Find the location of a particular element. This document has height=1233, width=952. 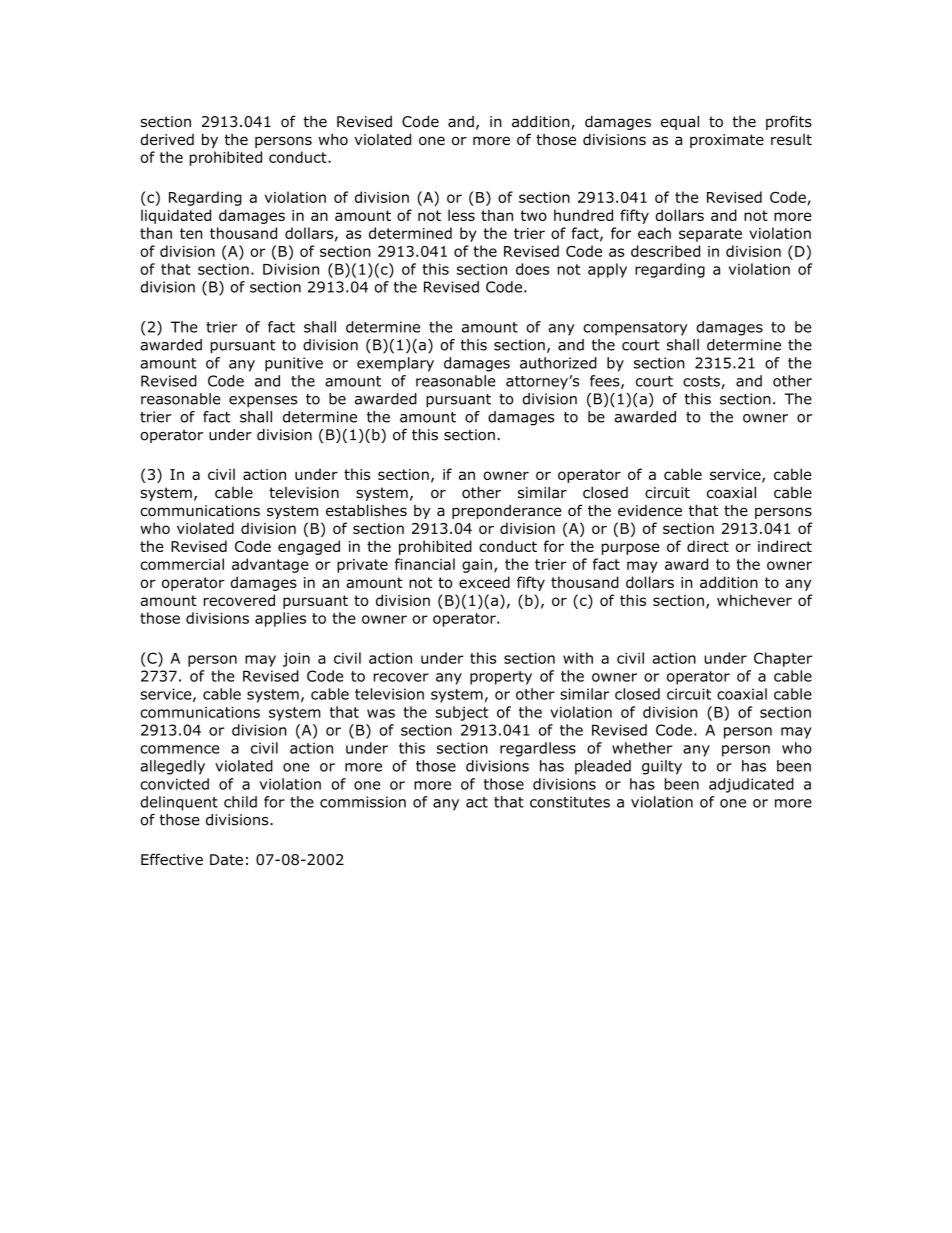

child is located at coordinates (240, 802).
